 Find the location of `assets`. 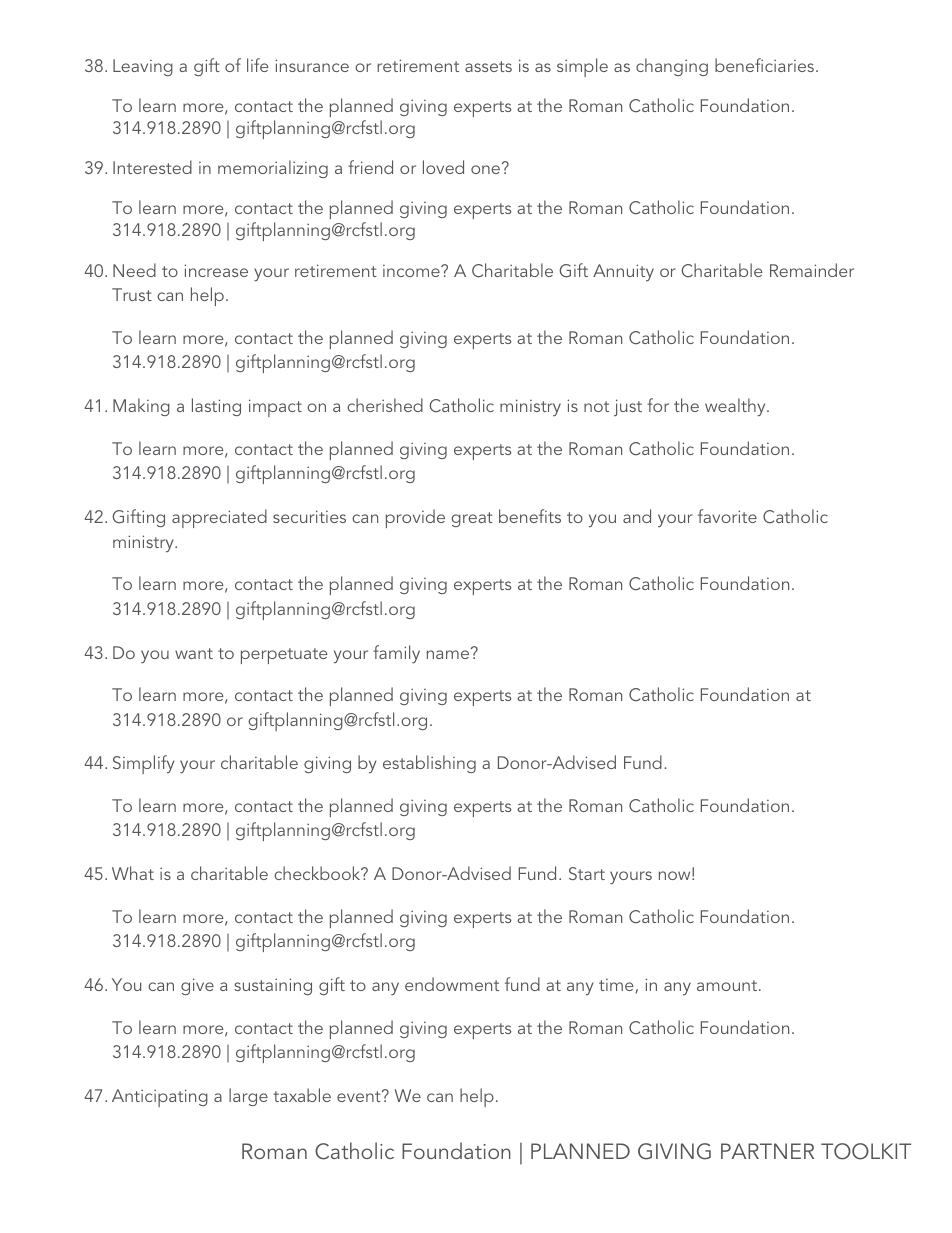

assets is located at coordinates (488, 66).
